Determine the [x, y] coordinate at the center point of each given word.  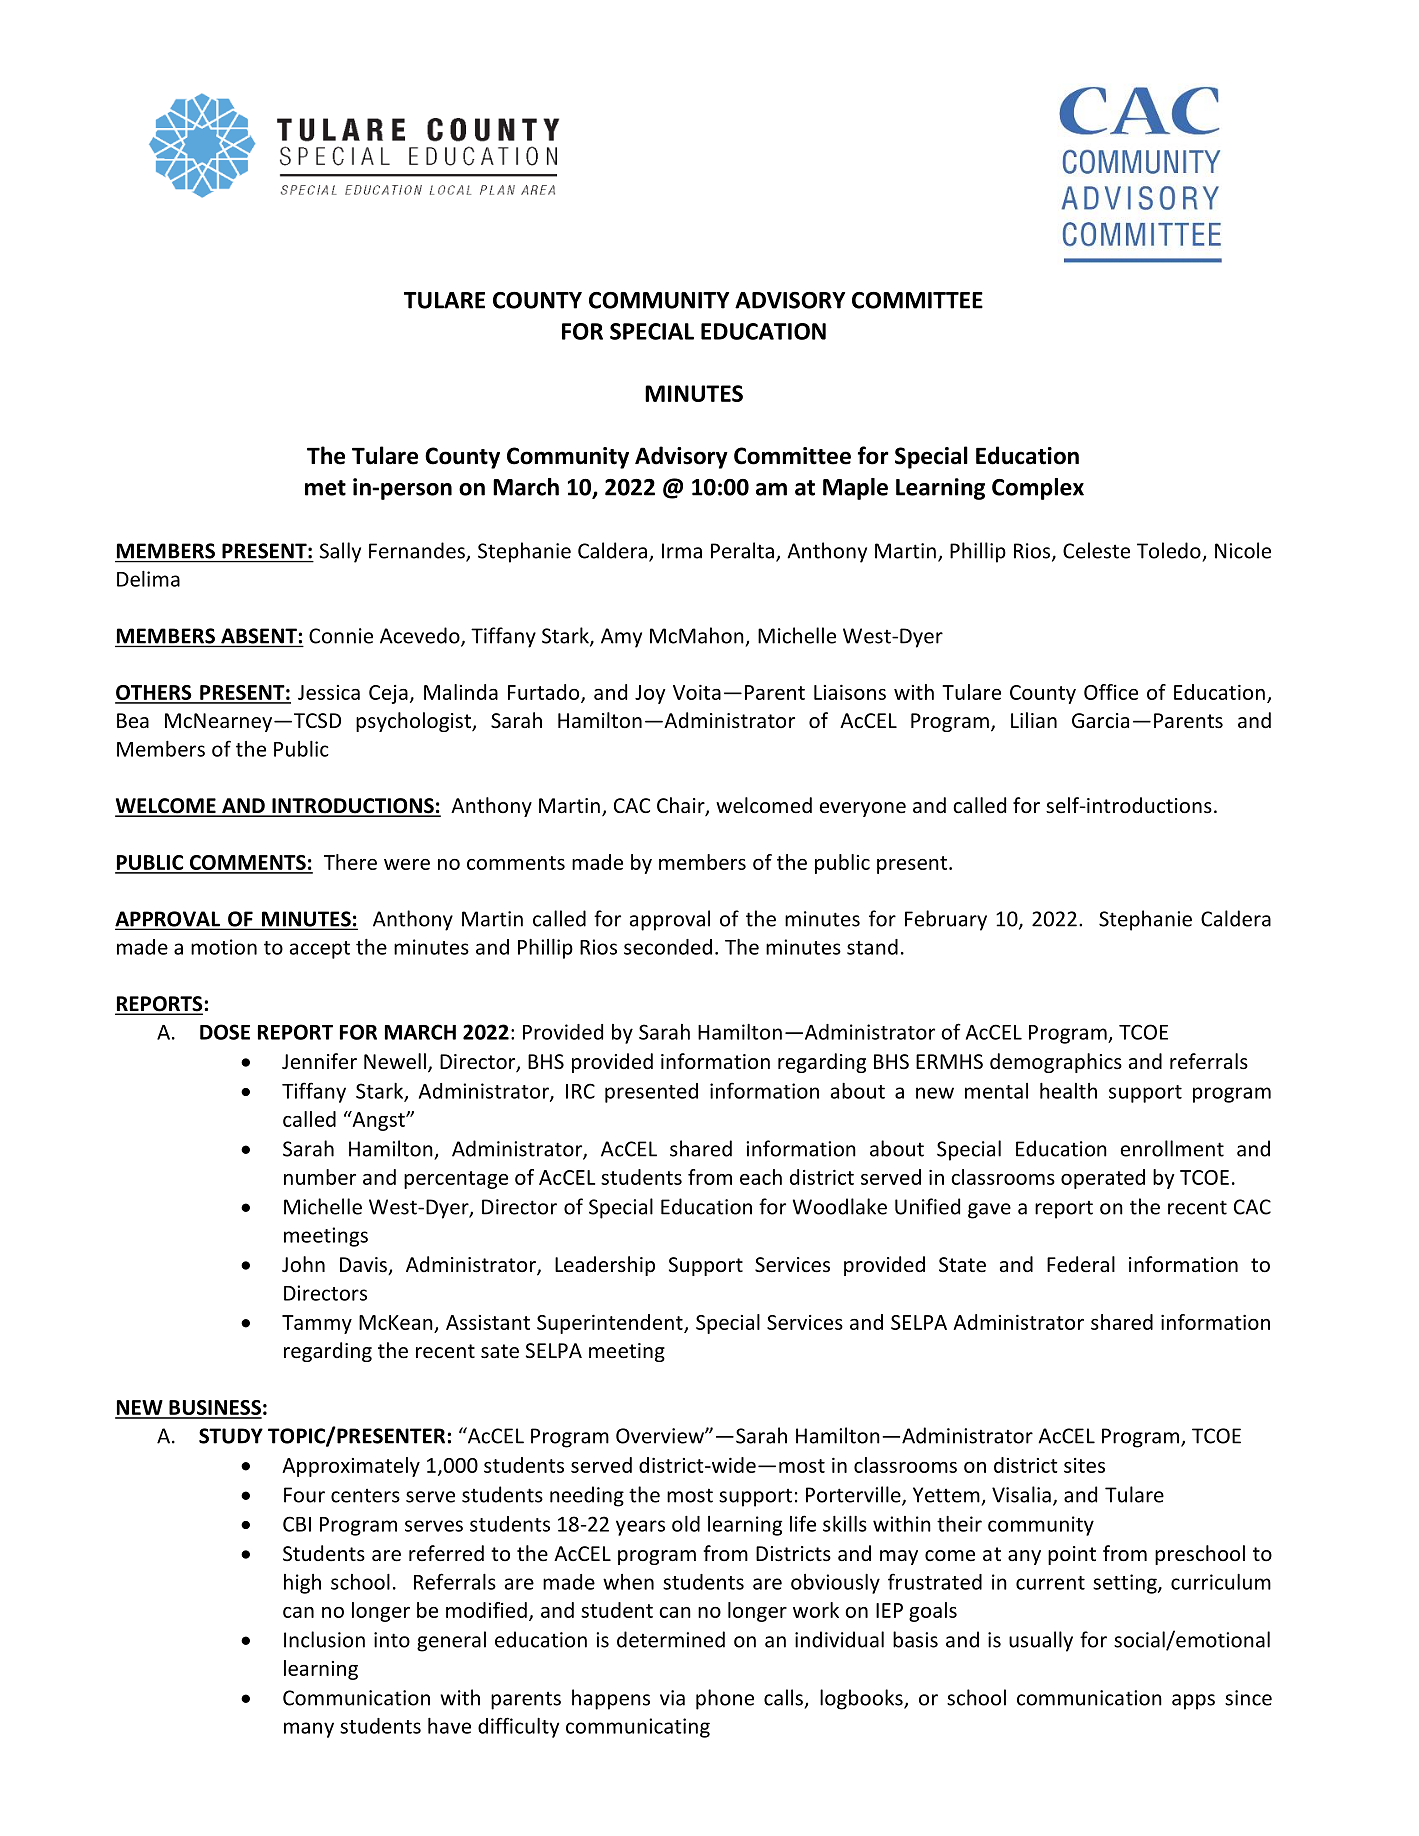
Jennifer [319, 1061]
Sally [340, 552]
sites [1084, 1465]
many [309, 1730]
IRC [580, 1091]
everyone [863, 809]
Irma [682, 551]
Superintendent [611, 1324]
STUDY [231, 1436]
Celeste [1096, 550]
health [1068, 1091]
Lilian [1034, 720]
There [350, 862]
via [672, 1698]
